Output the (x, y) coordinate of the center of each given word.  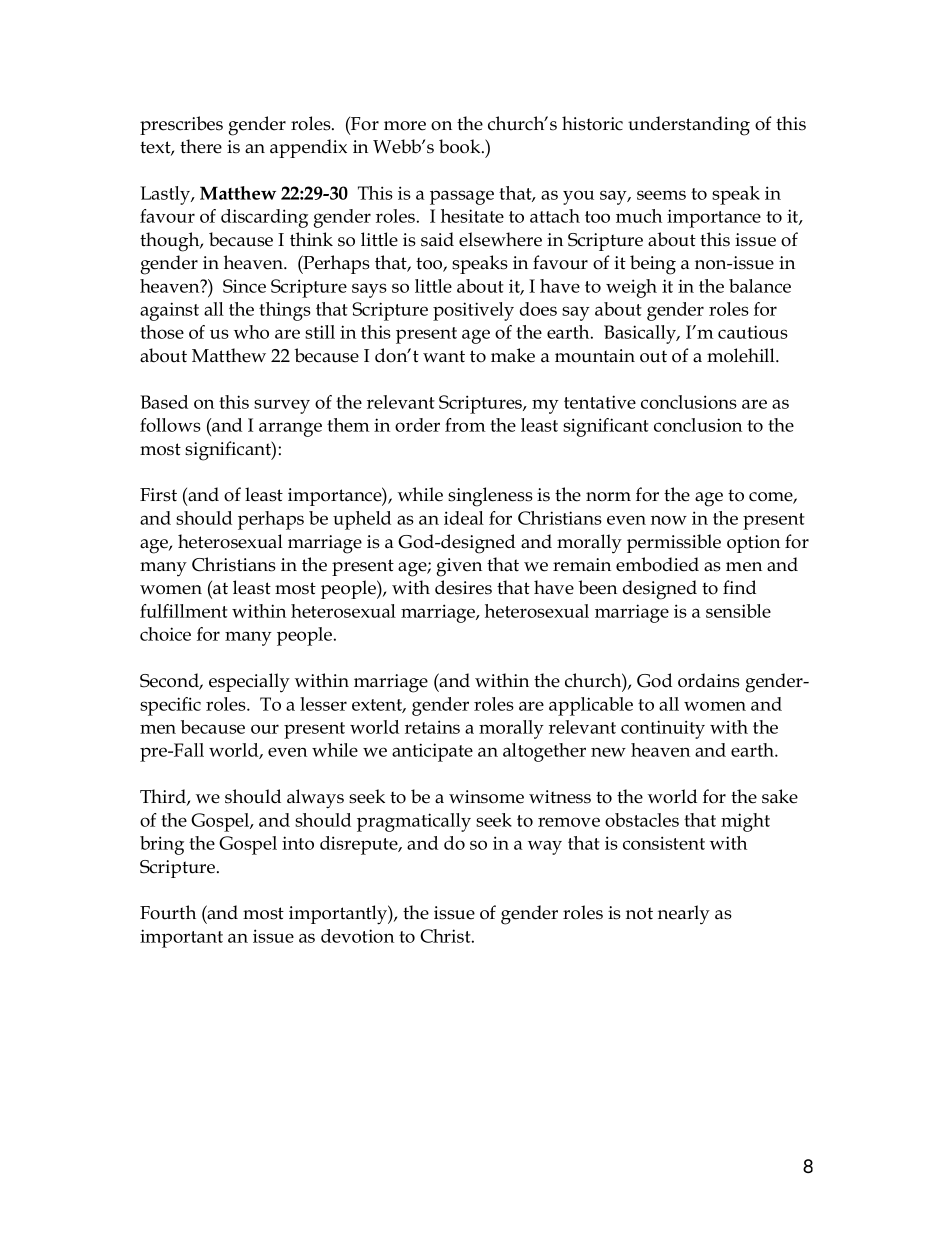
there (201, 146)
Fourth (168, 912)
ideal (464, 518)
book (461, 146)
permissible (674, 543)
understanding (689, 126)
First (158, 495)
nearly (684, 915)
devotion (357, 936)
